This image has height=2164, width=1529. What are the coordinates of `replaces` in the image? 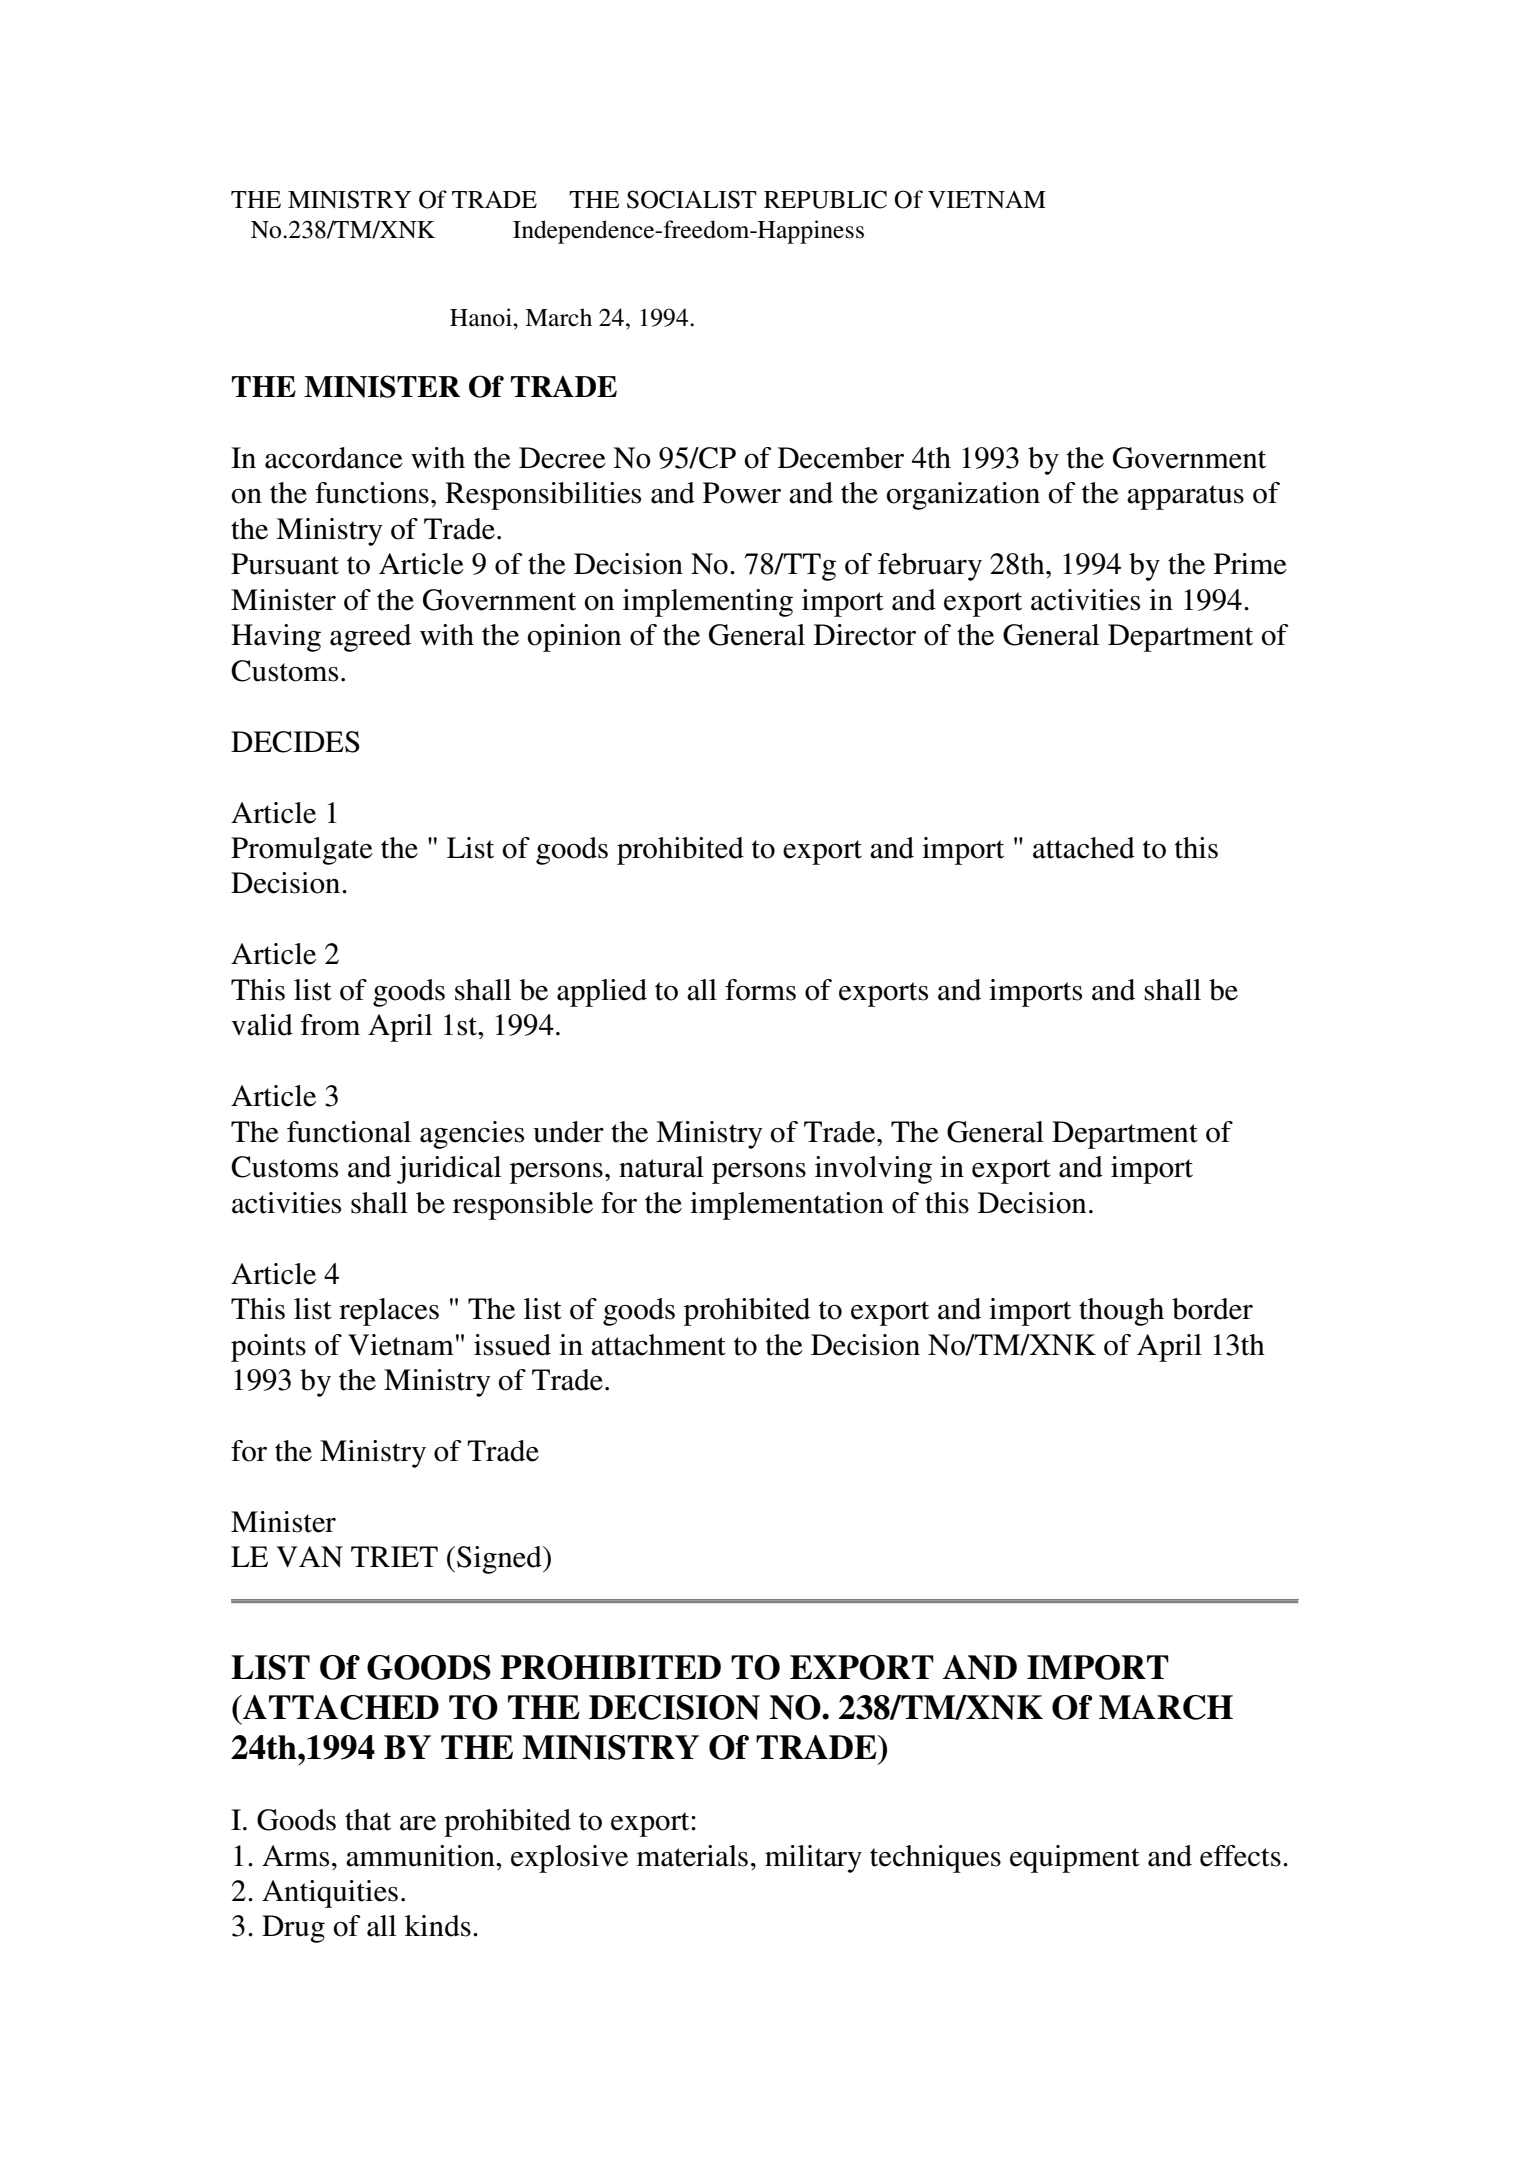 It's located at (389, 1312).
